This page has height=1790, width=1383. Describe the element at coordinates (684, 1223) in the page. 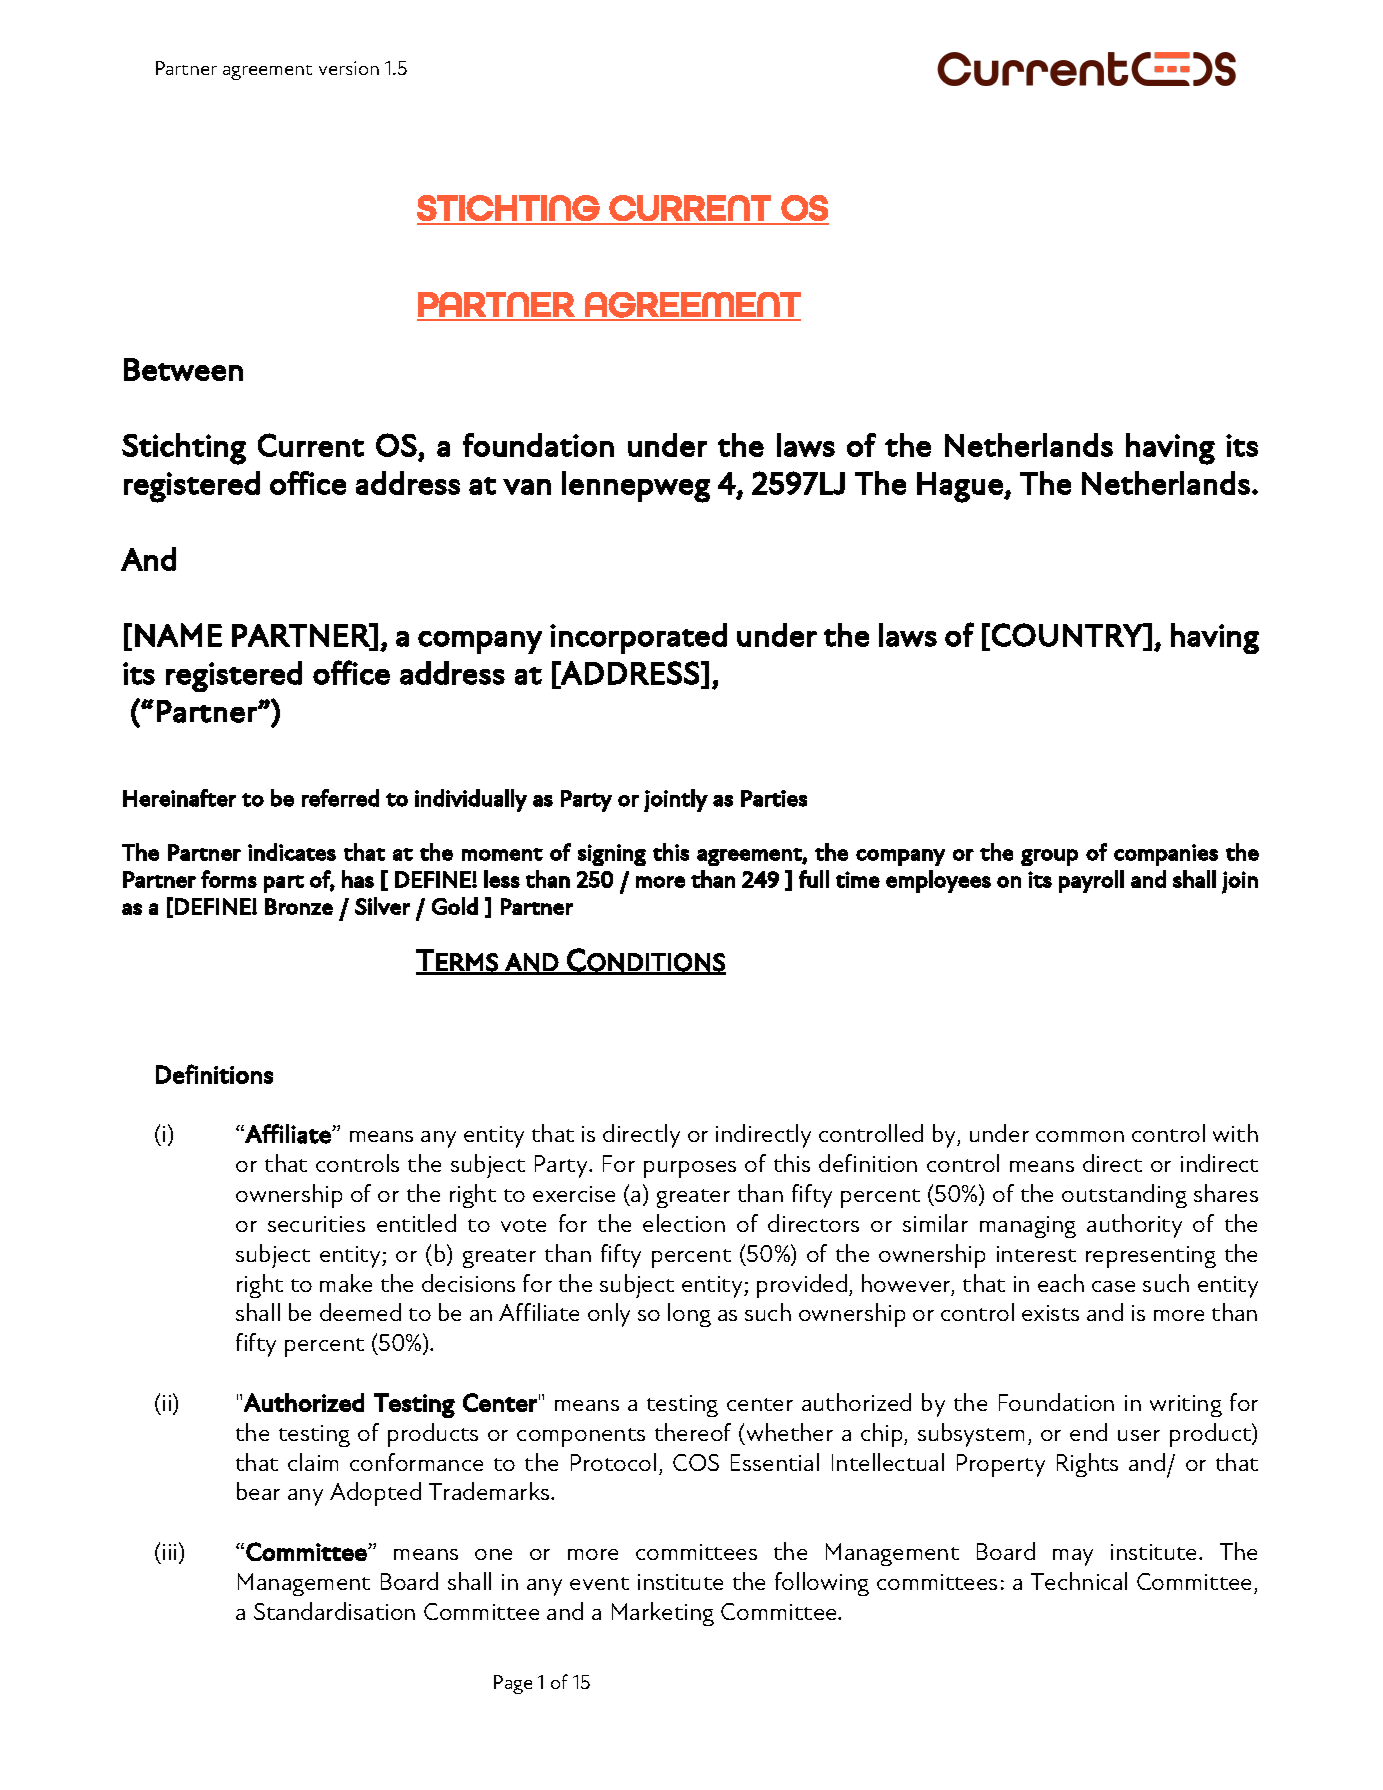

I see `election` at that location.
